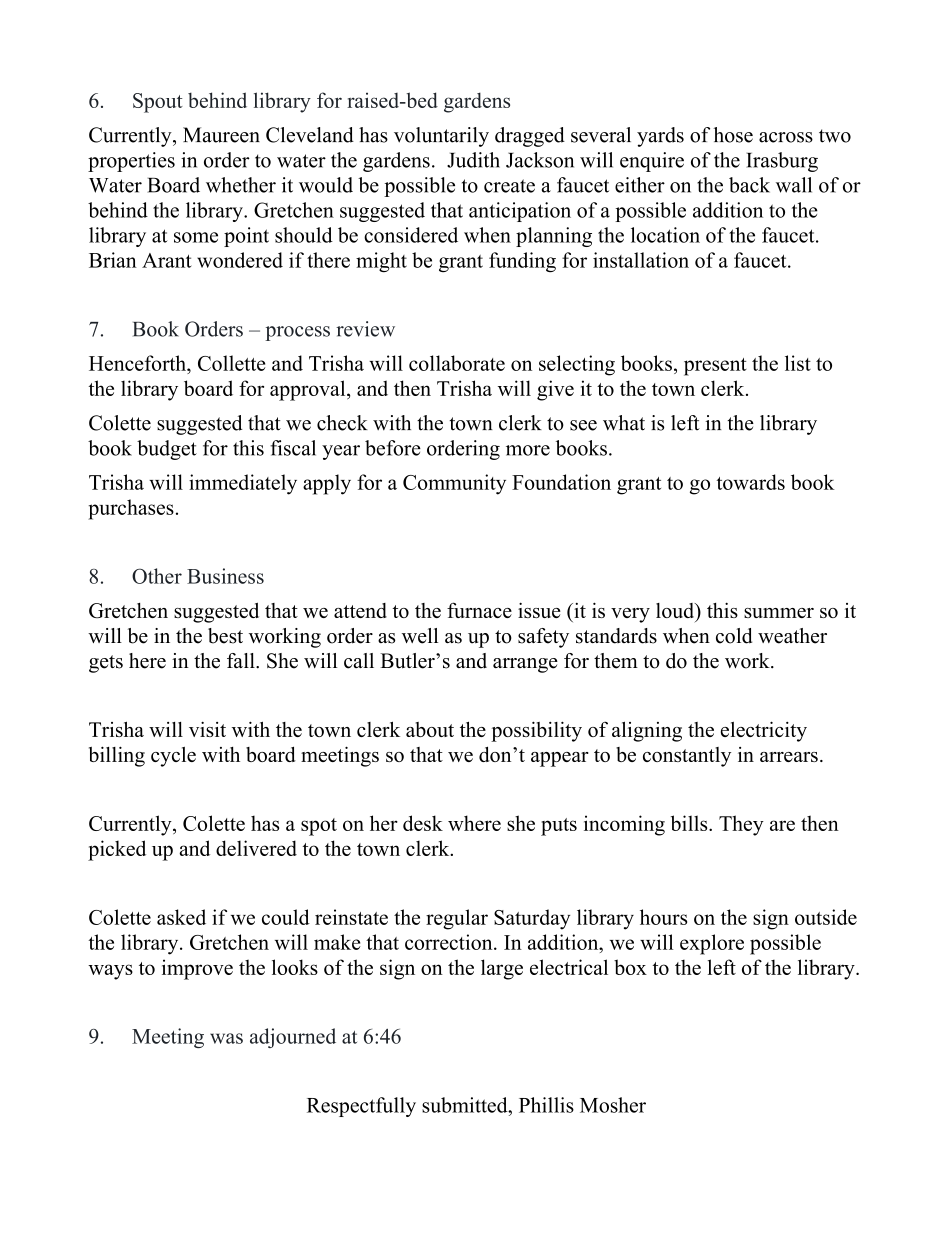 This page has height=1233, width=952. What do you see at coordinates (741, 825) in the page?
I see `They` at bounding box center [741, 825].
